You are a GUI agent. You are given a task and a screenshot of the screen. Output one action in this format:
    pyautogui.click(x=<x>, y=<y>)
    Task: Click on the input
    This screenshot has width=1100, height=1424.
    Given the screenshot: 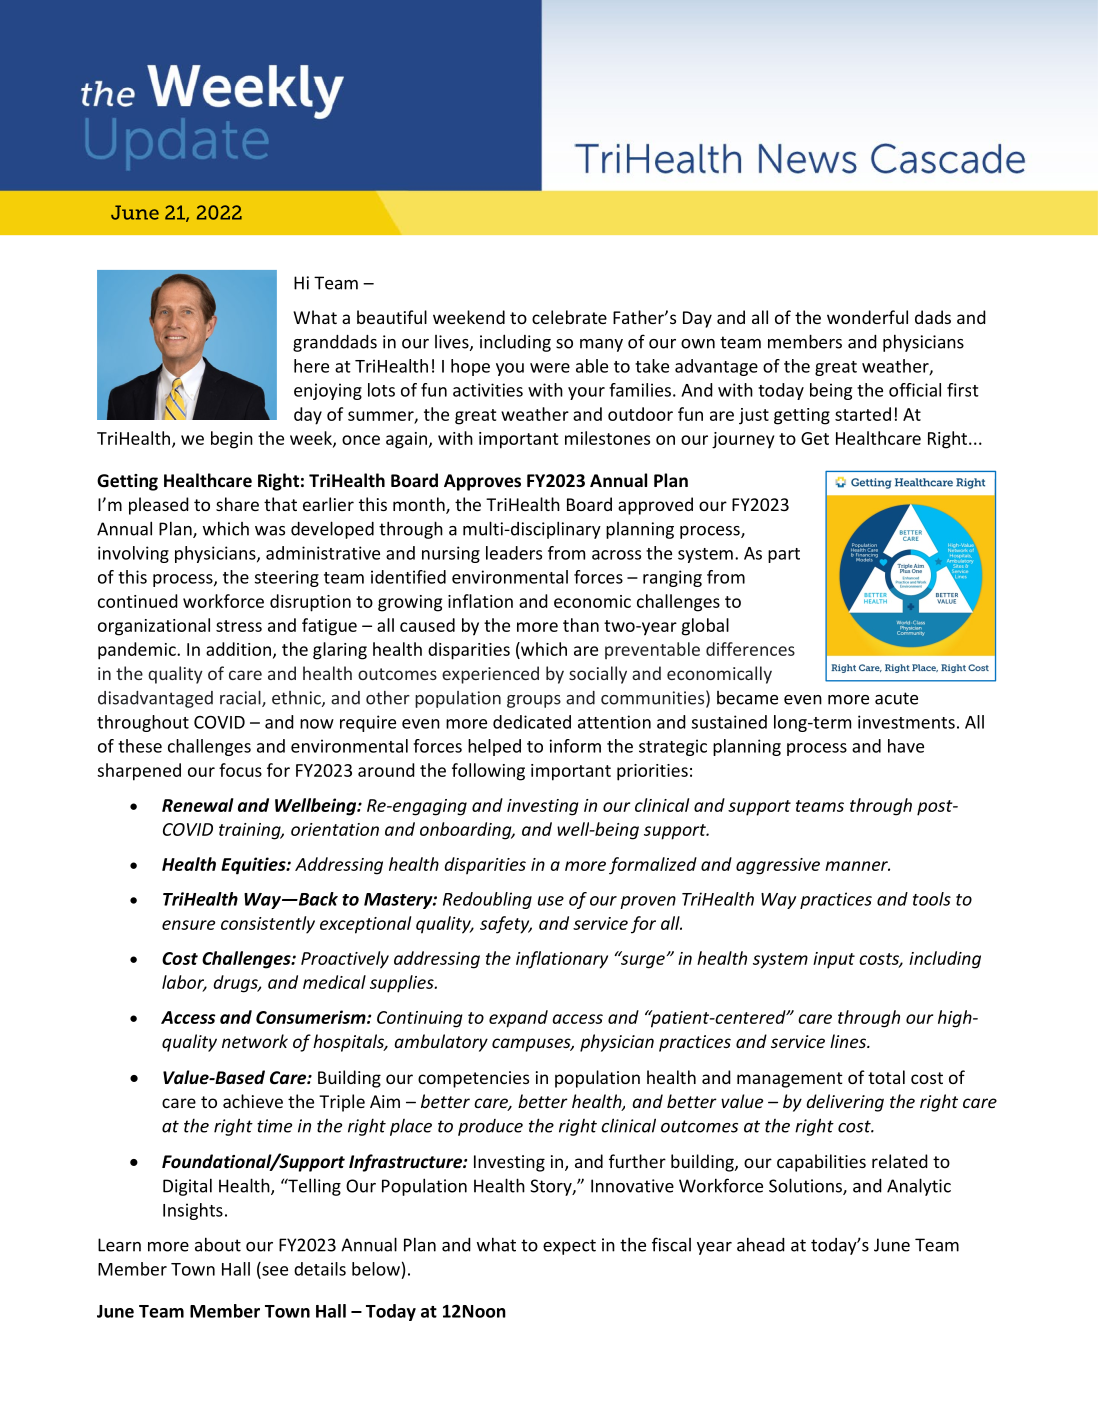 What is the action you would take?
    pyautogui.click(x=834, y=960)
